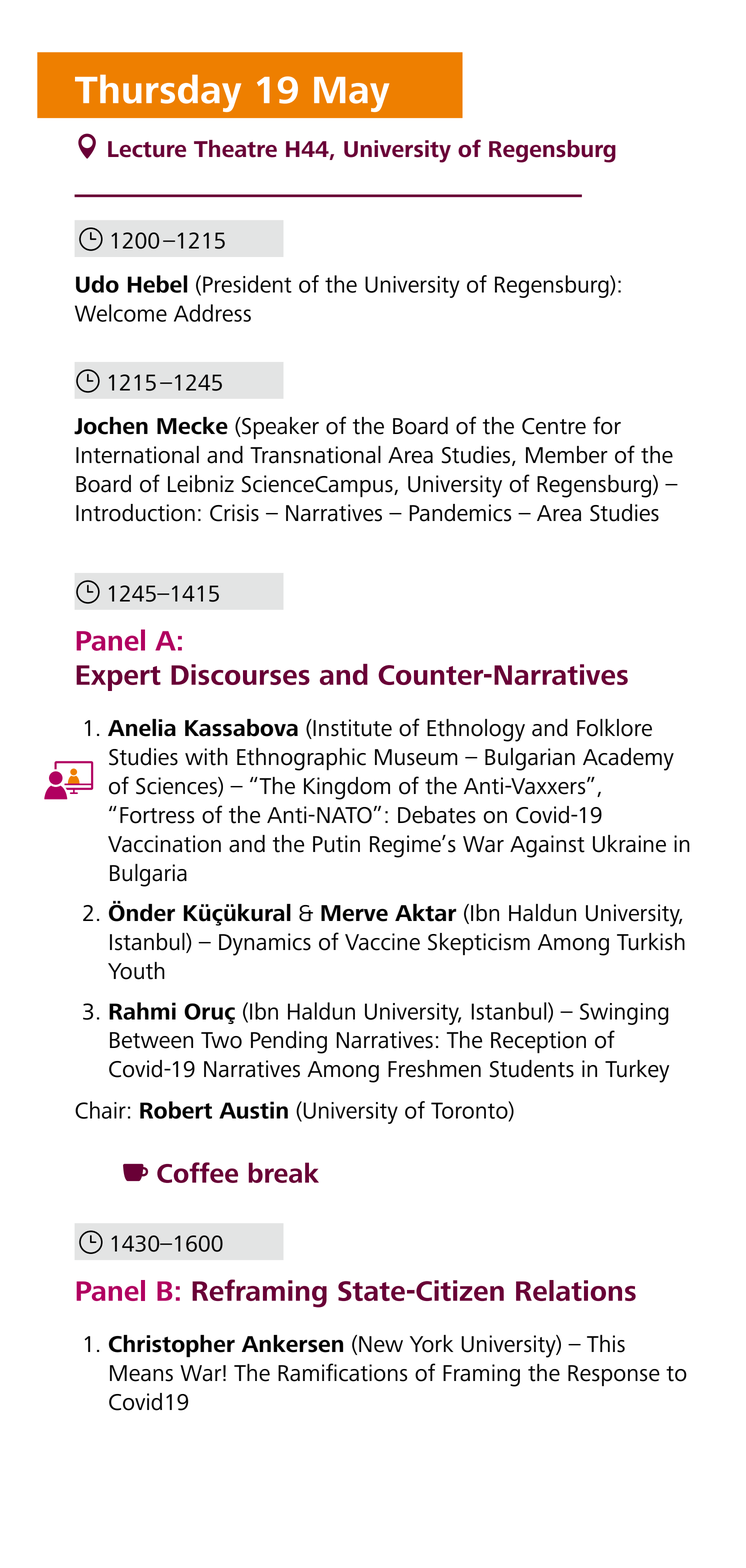  What do you see at coordinates (172, 1346) in the page?
I see `Christopher` at bounding box center [172, 1346].
